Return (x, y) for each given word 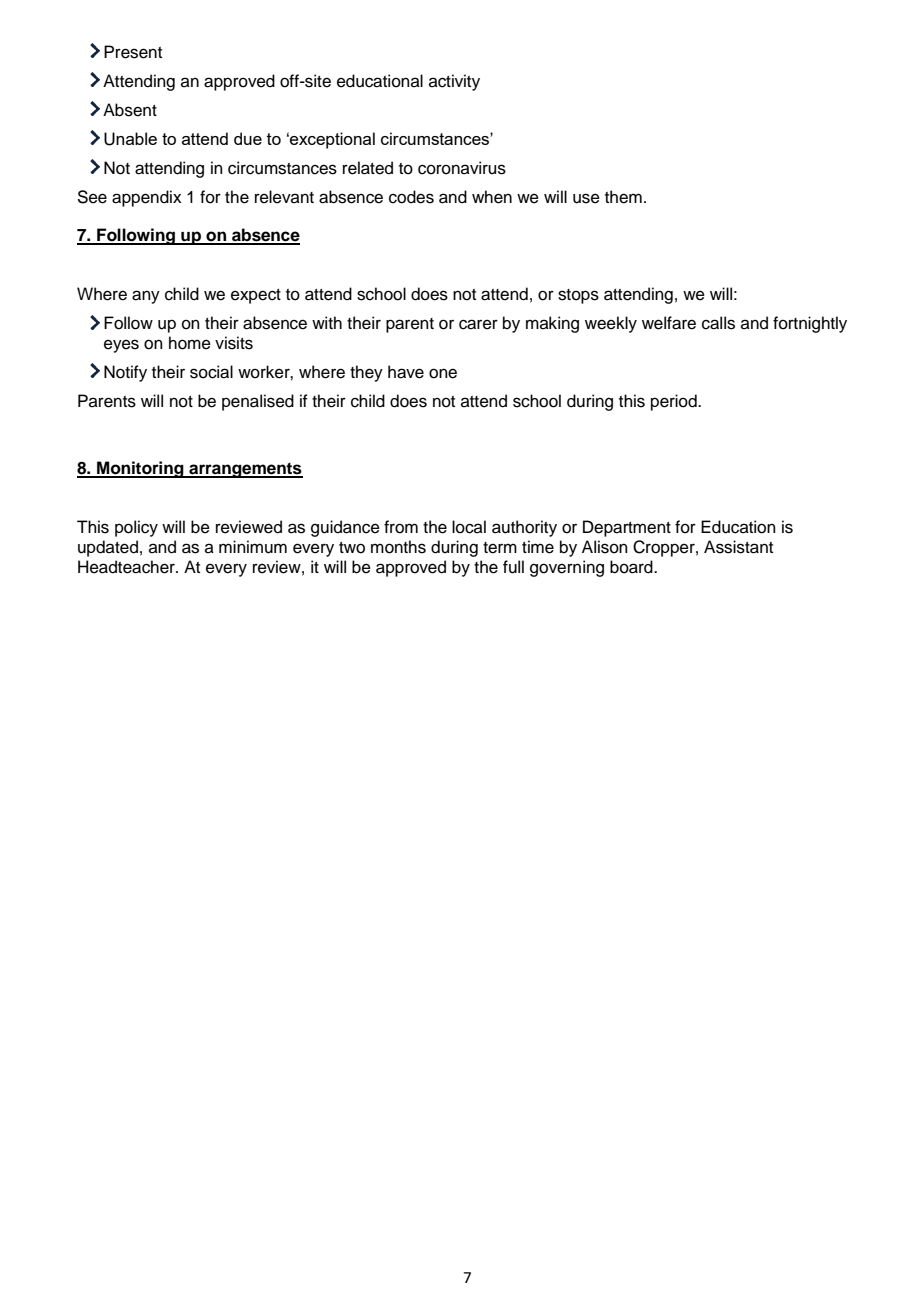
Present (133, 52)
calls (718, 323)
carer (478, 324)
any (146, 297)
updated (108, 548)
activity (454, 82)
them (623, 197)
